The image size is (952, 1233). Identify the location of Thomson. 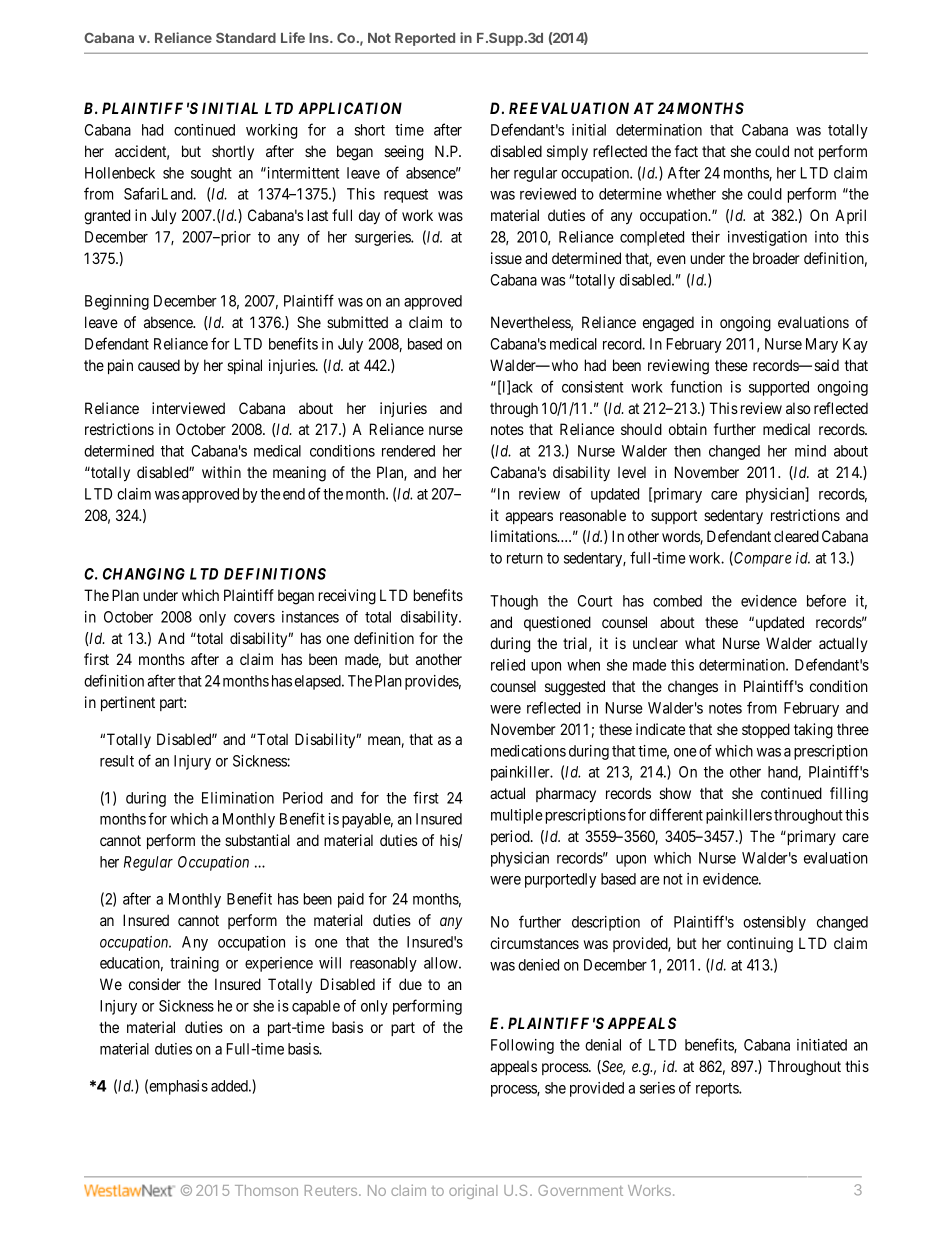
(266, 1190).
